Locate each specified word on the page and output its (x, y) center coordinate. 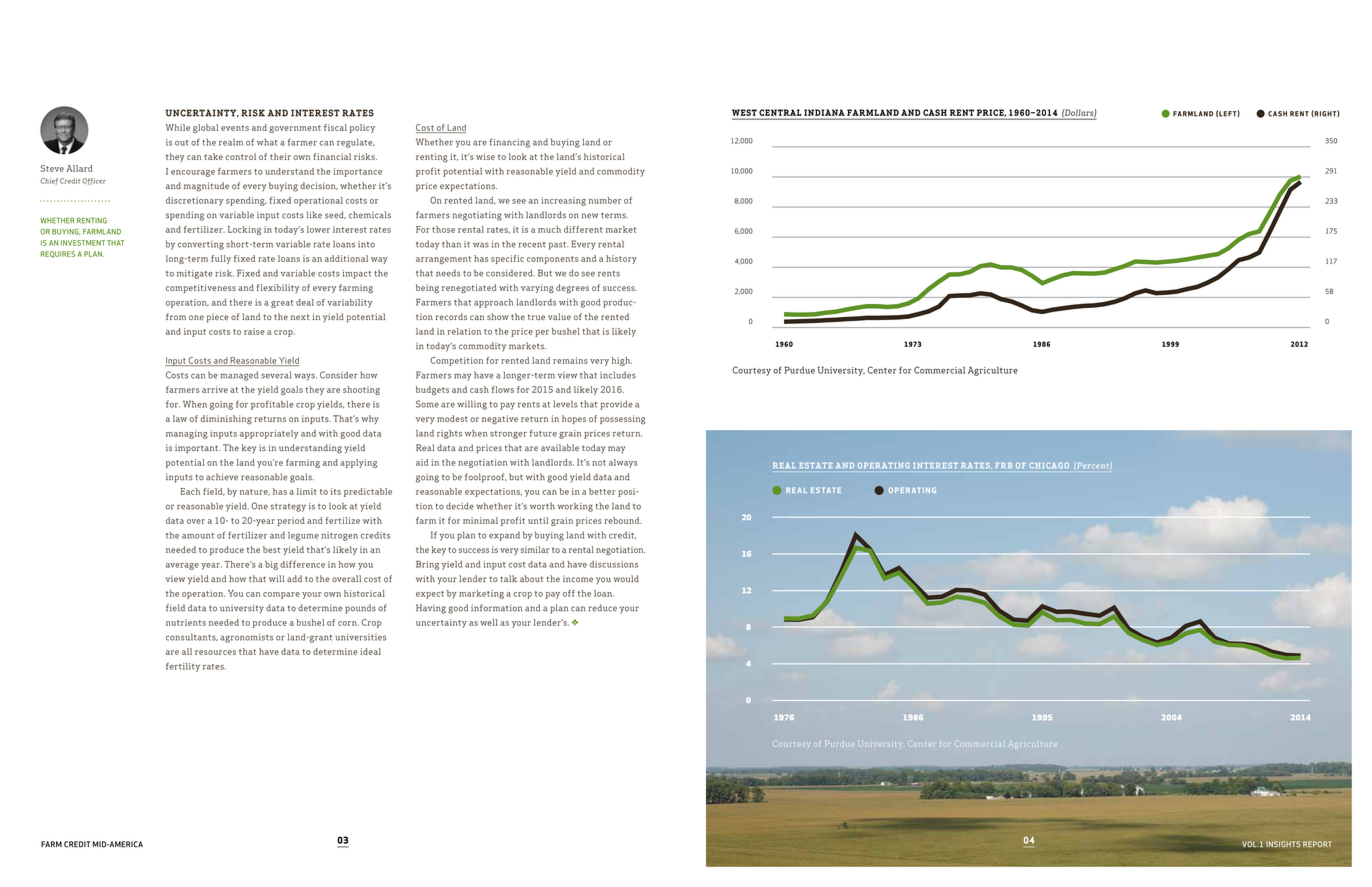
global (205, 128)
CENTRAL (780, 112)
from (176, 316)
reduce (603, 608)
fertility (183, 667)
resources (215, 652)
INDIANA (824, 112)
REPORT (1317, 844)
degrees (572, 289)
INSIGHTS (1283, 844)
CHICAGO (1049, 465)
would (626, 578)
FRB (1004, 465)
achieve (222, 477)
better (602, 491)
